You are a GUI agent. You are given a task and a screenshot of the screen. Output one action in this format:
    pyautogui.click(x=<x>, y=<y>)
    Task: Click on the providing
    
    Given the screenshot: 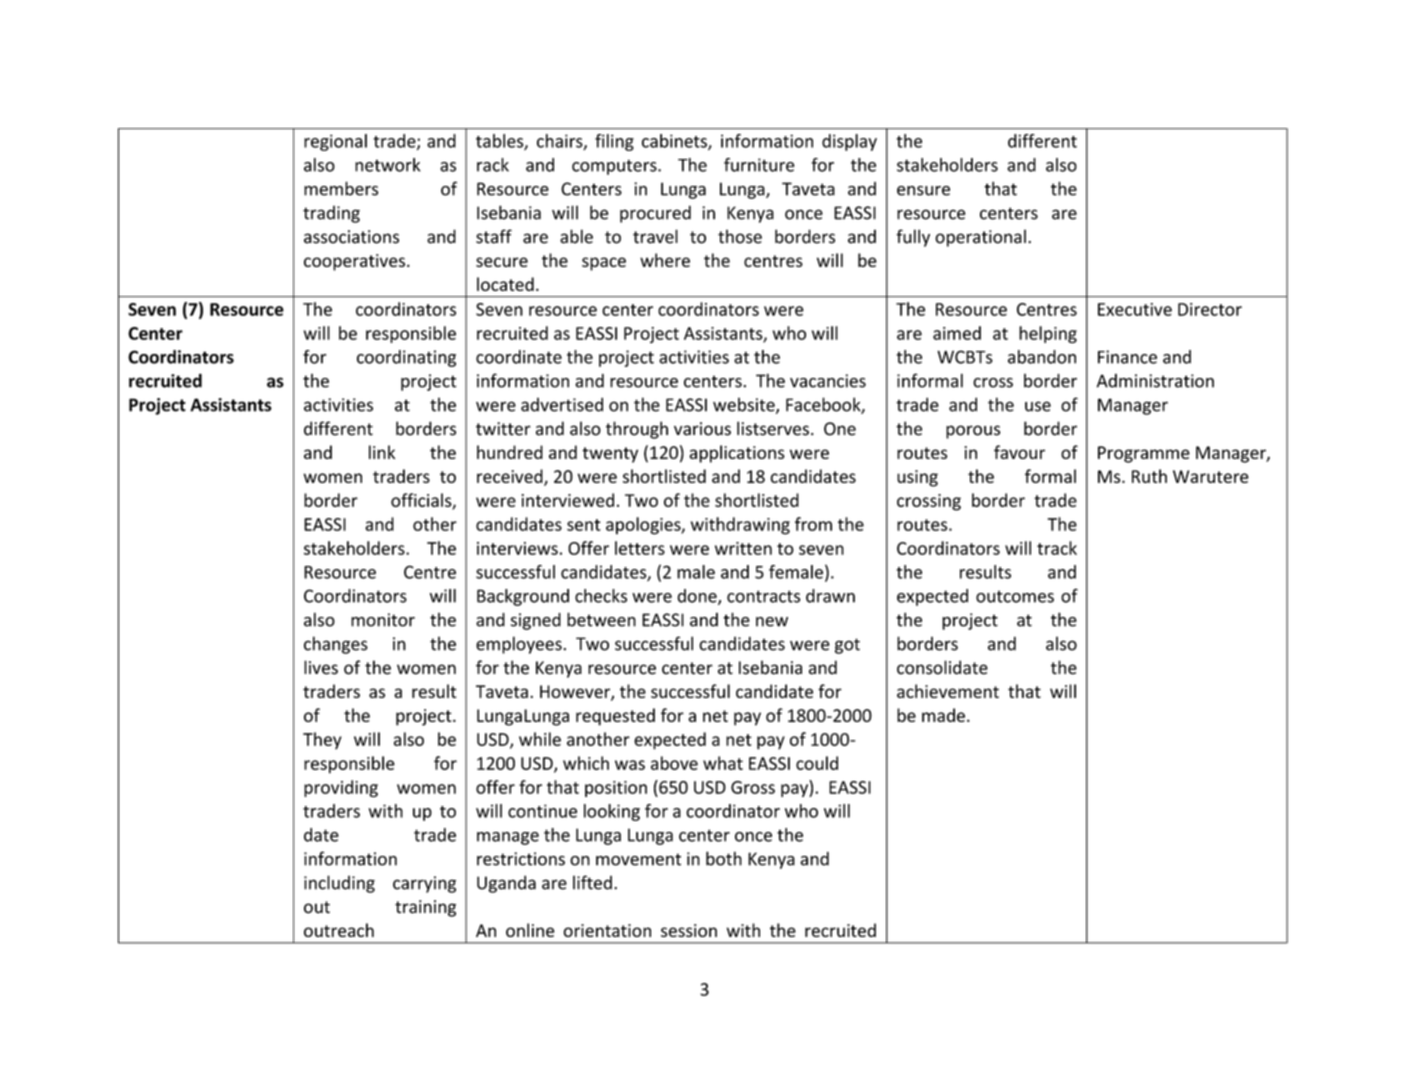 What is the action you would take?
    pyautogui.click(x=341, y=789)
